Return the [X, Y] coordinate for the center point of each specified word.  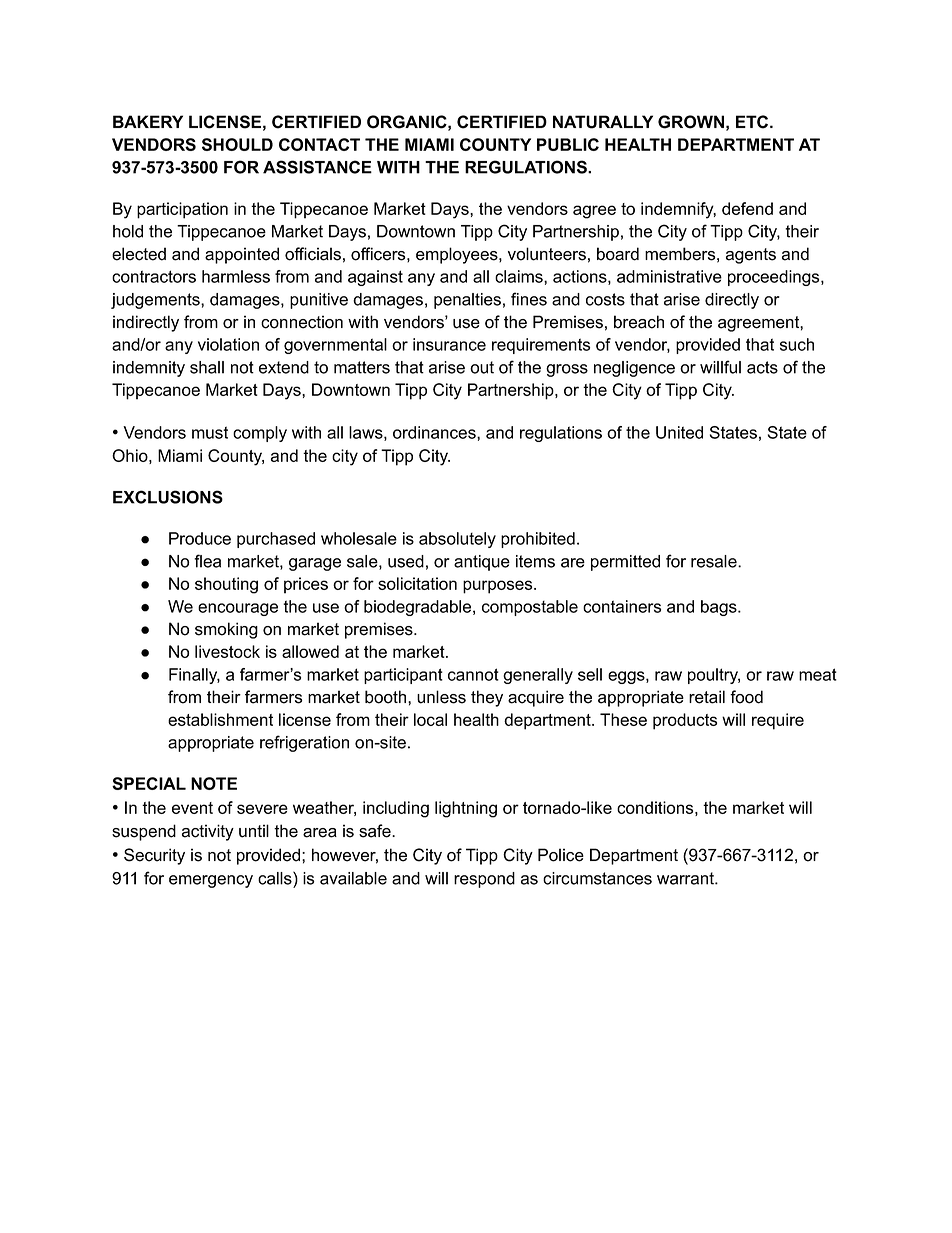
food [746, 697]
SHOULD [237, 144]
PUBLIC [568, 144]
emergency [211, 881]
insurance [449, 344]
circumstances [597, 878]
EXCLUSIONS [168, 497]
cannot [473, 674]
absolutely [457, 540]
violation [228, 344]
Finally [194, 676]
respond [484, 880]
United [679, 432]
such [797, 344]
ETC [753, 122]
